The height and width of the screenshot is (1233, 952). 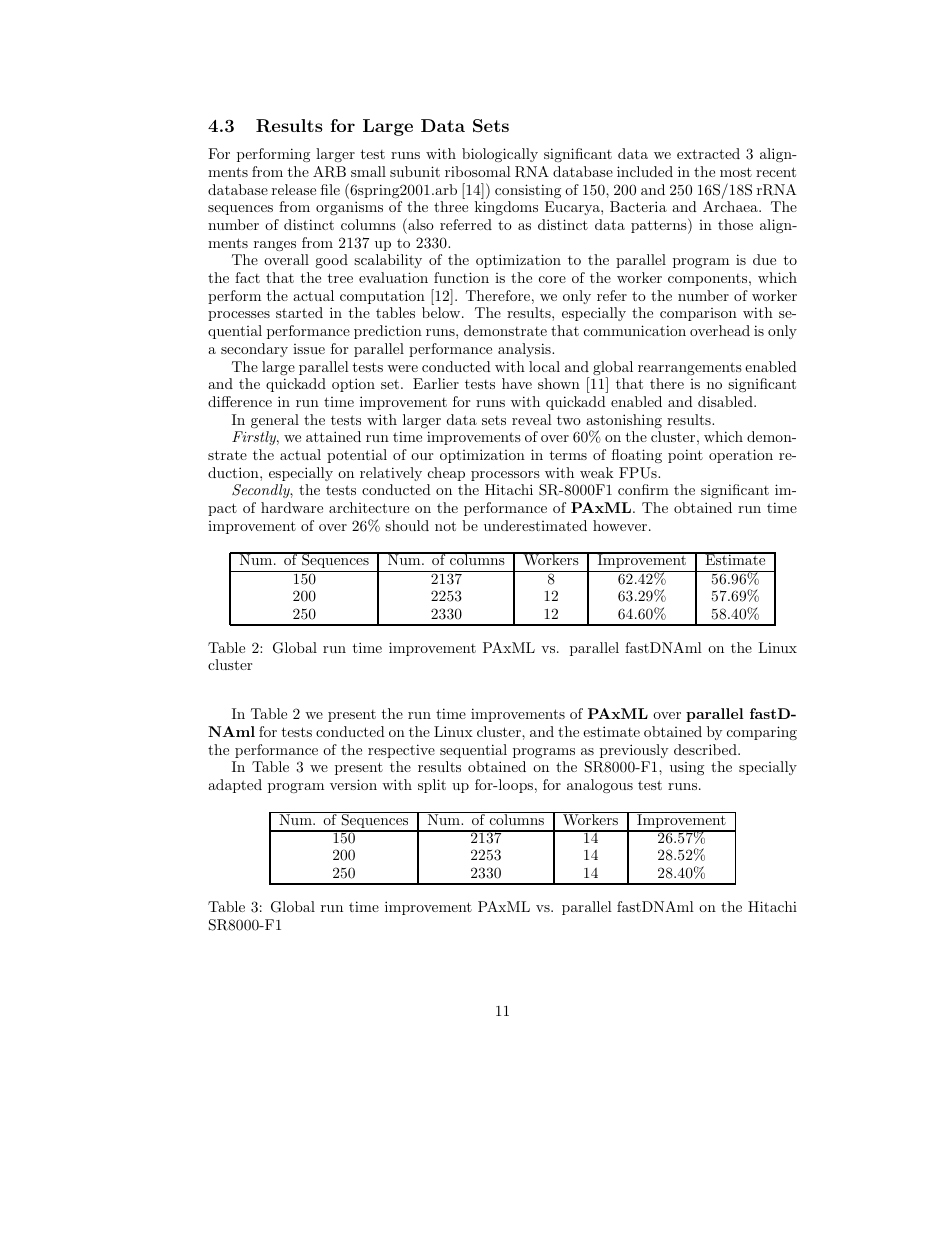 I want to click on hardware, so click(x=292, y=507).
